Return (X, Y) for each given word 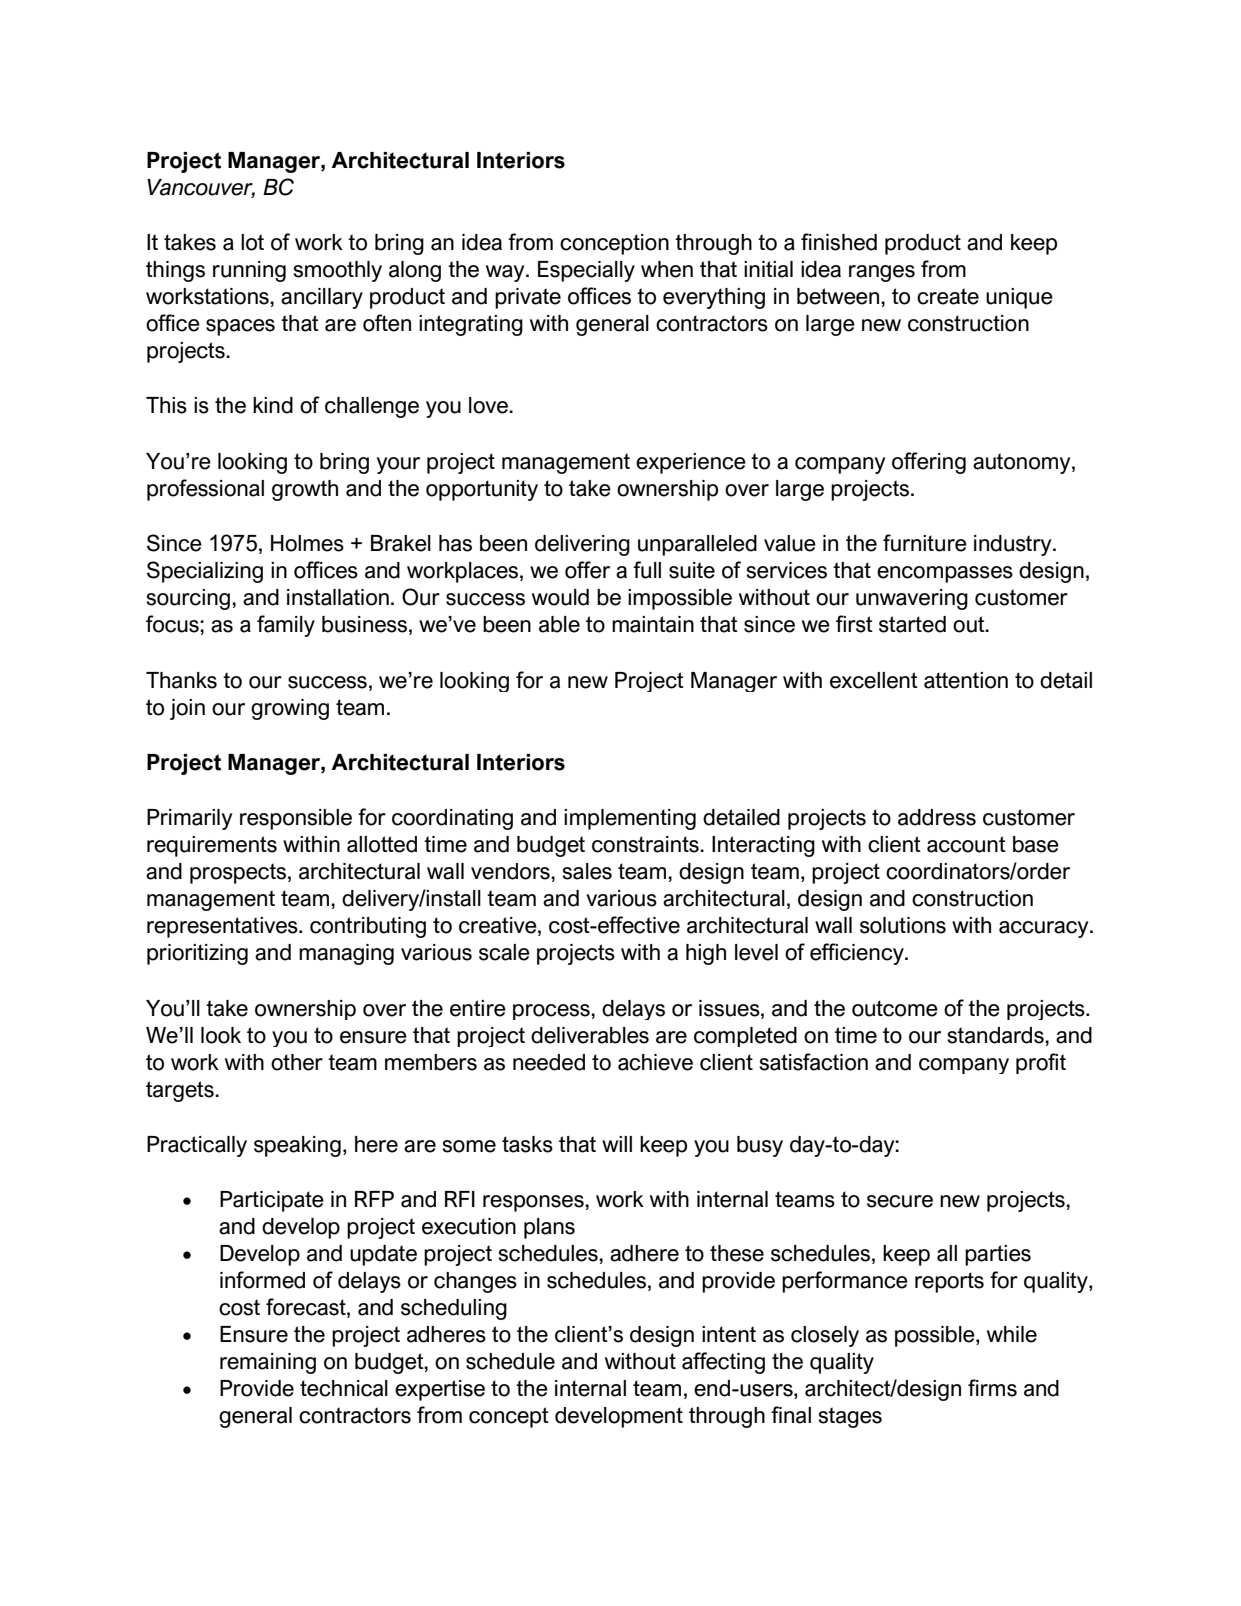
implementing (630, 819)
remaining (268, 1363)
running (249, 271)
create (948, 296)
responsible (296, 819)
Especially (586, 271)
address (937, 817)
